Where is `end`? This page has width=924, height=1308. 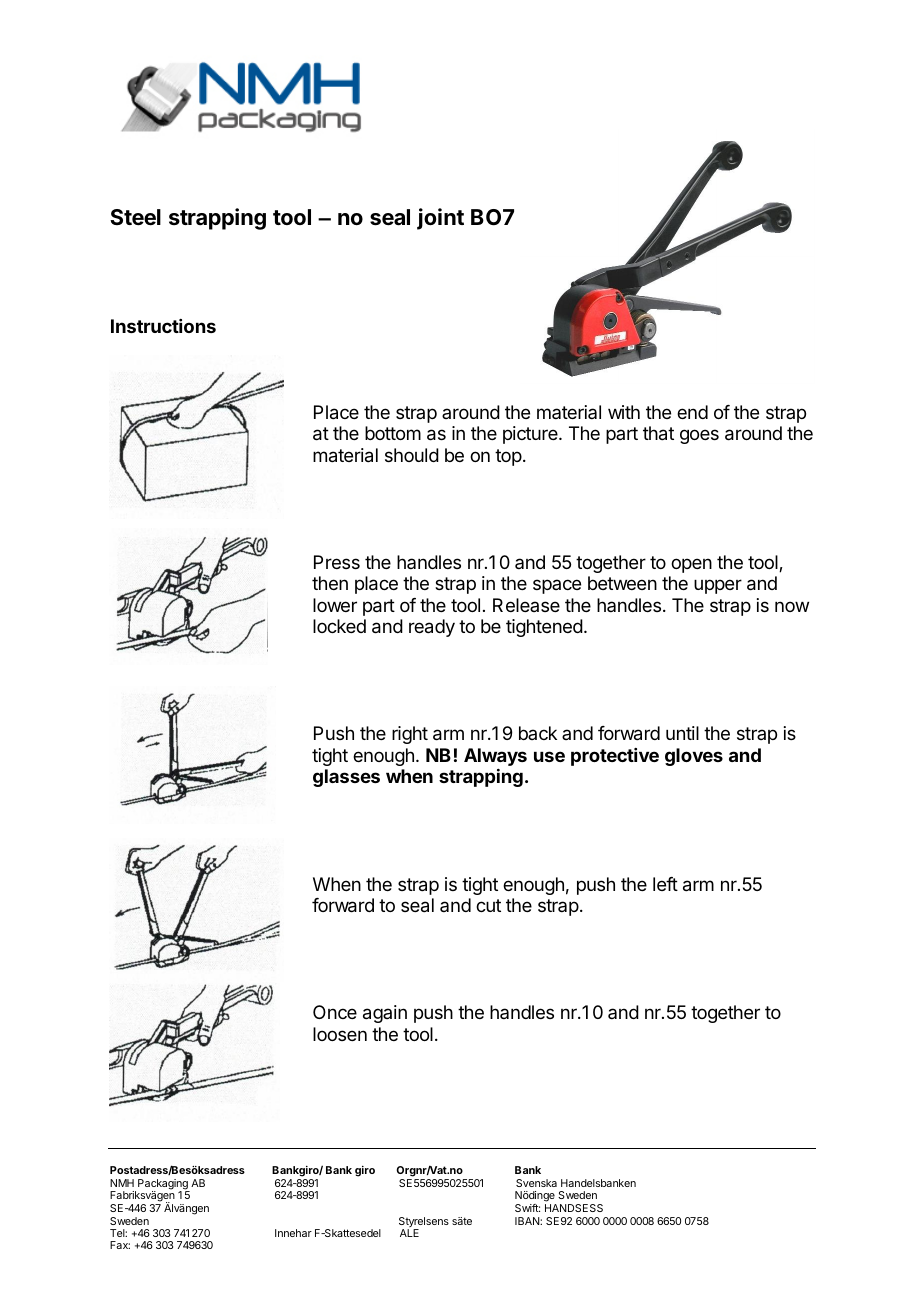
end is located at coordinates (692, 412).
